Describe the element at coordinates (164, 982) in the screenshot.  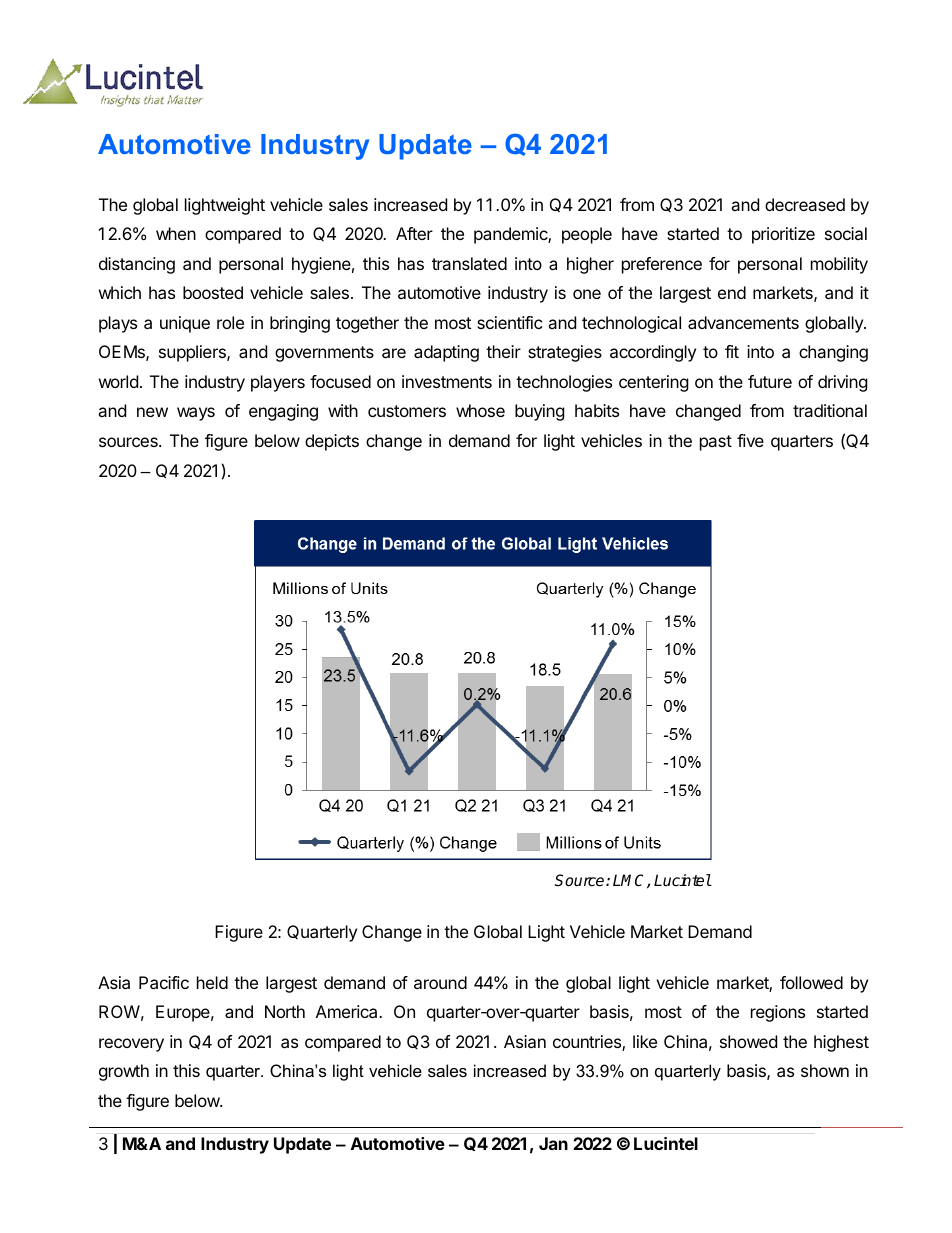
I see `Pacific` at that location.
